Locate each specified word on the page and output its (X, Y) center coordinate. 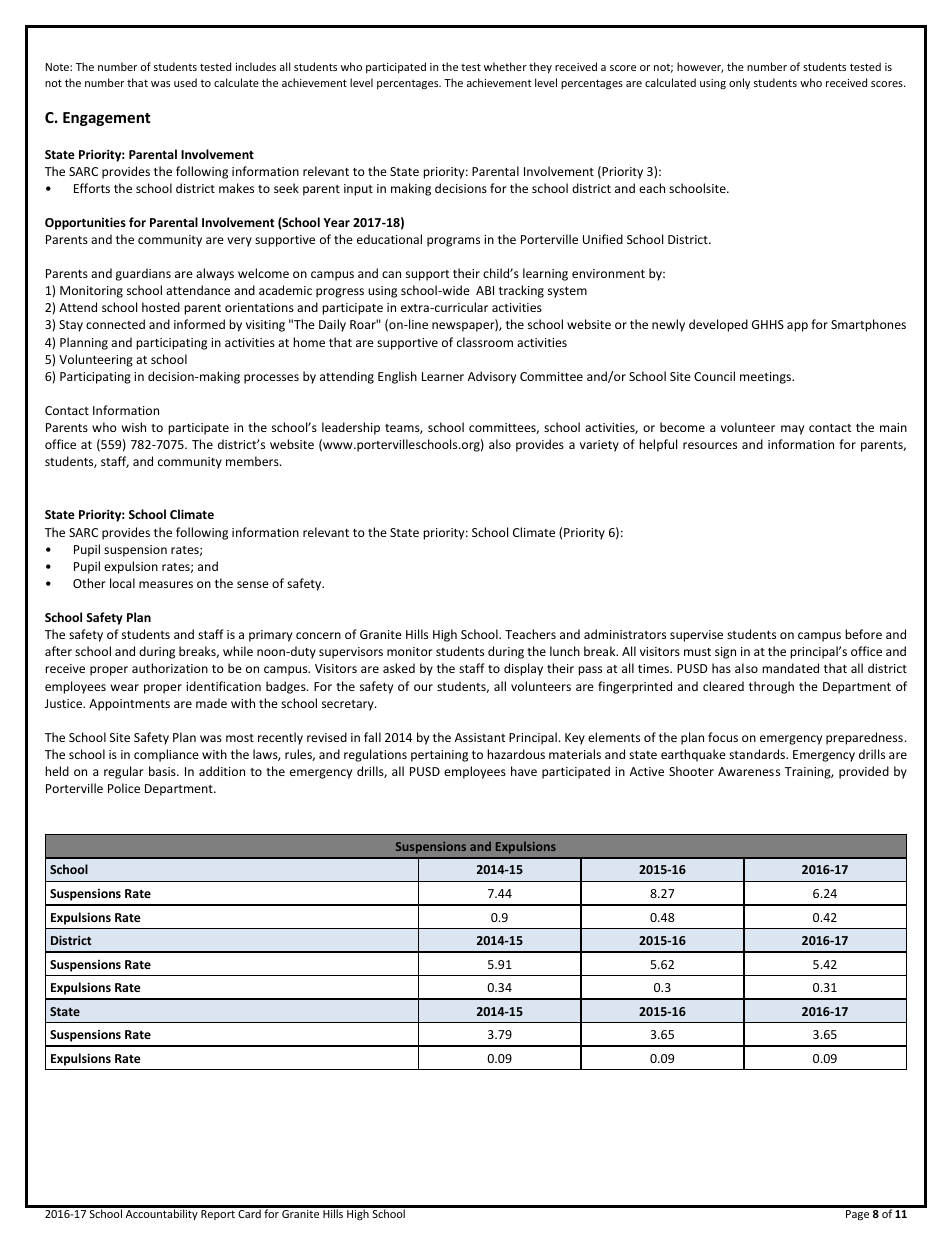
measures (166, 584)
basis (163, 771)
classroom (485, 342)
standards (758, 754)
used (185, 82)
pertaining (439, 756)
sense (253, 584)
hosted (161, 307)
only (739, 83)
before (863, 634)
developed (718, 325)
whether (505, 66)
